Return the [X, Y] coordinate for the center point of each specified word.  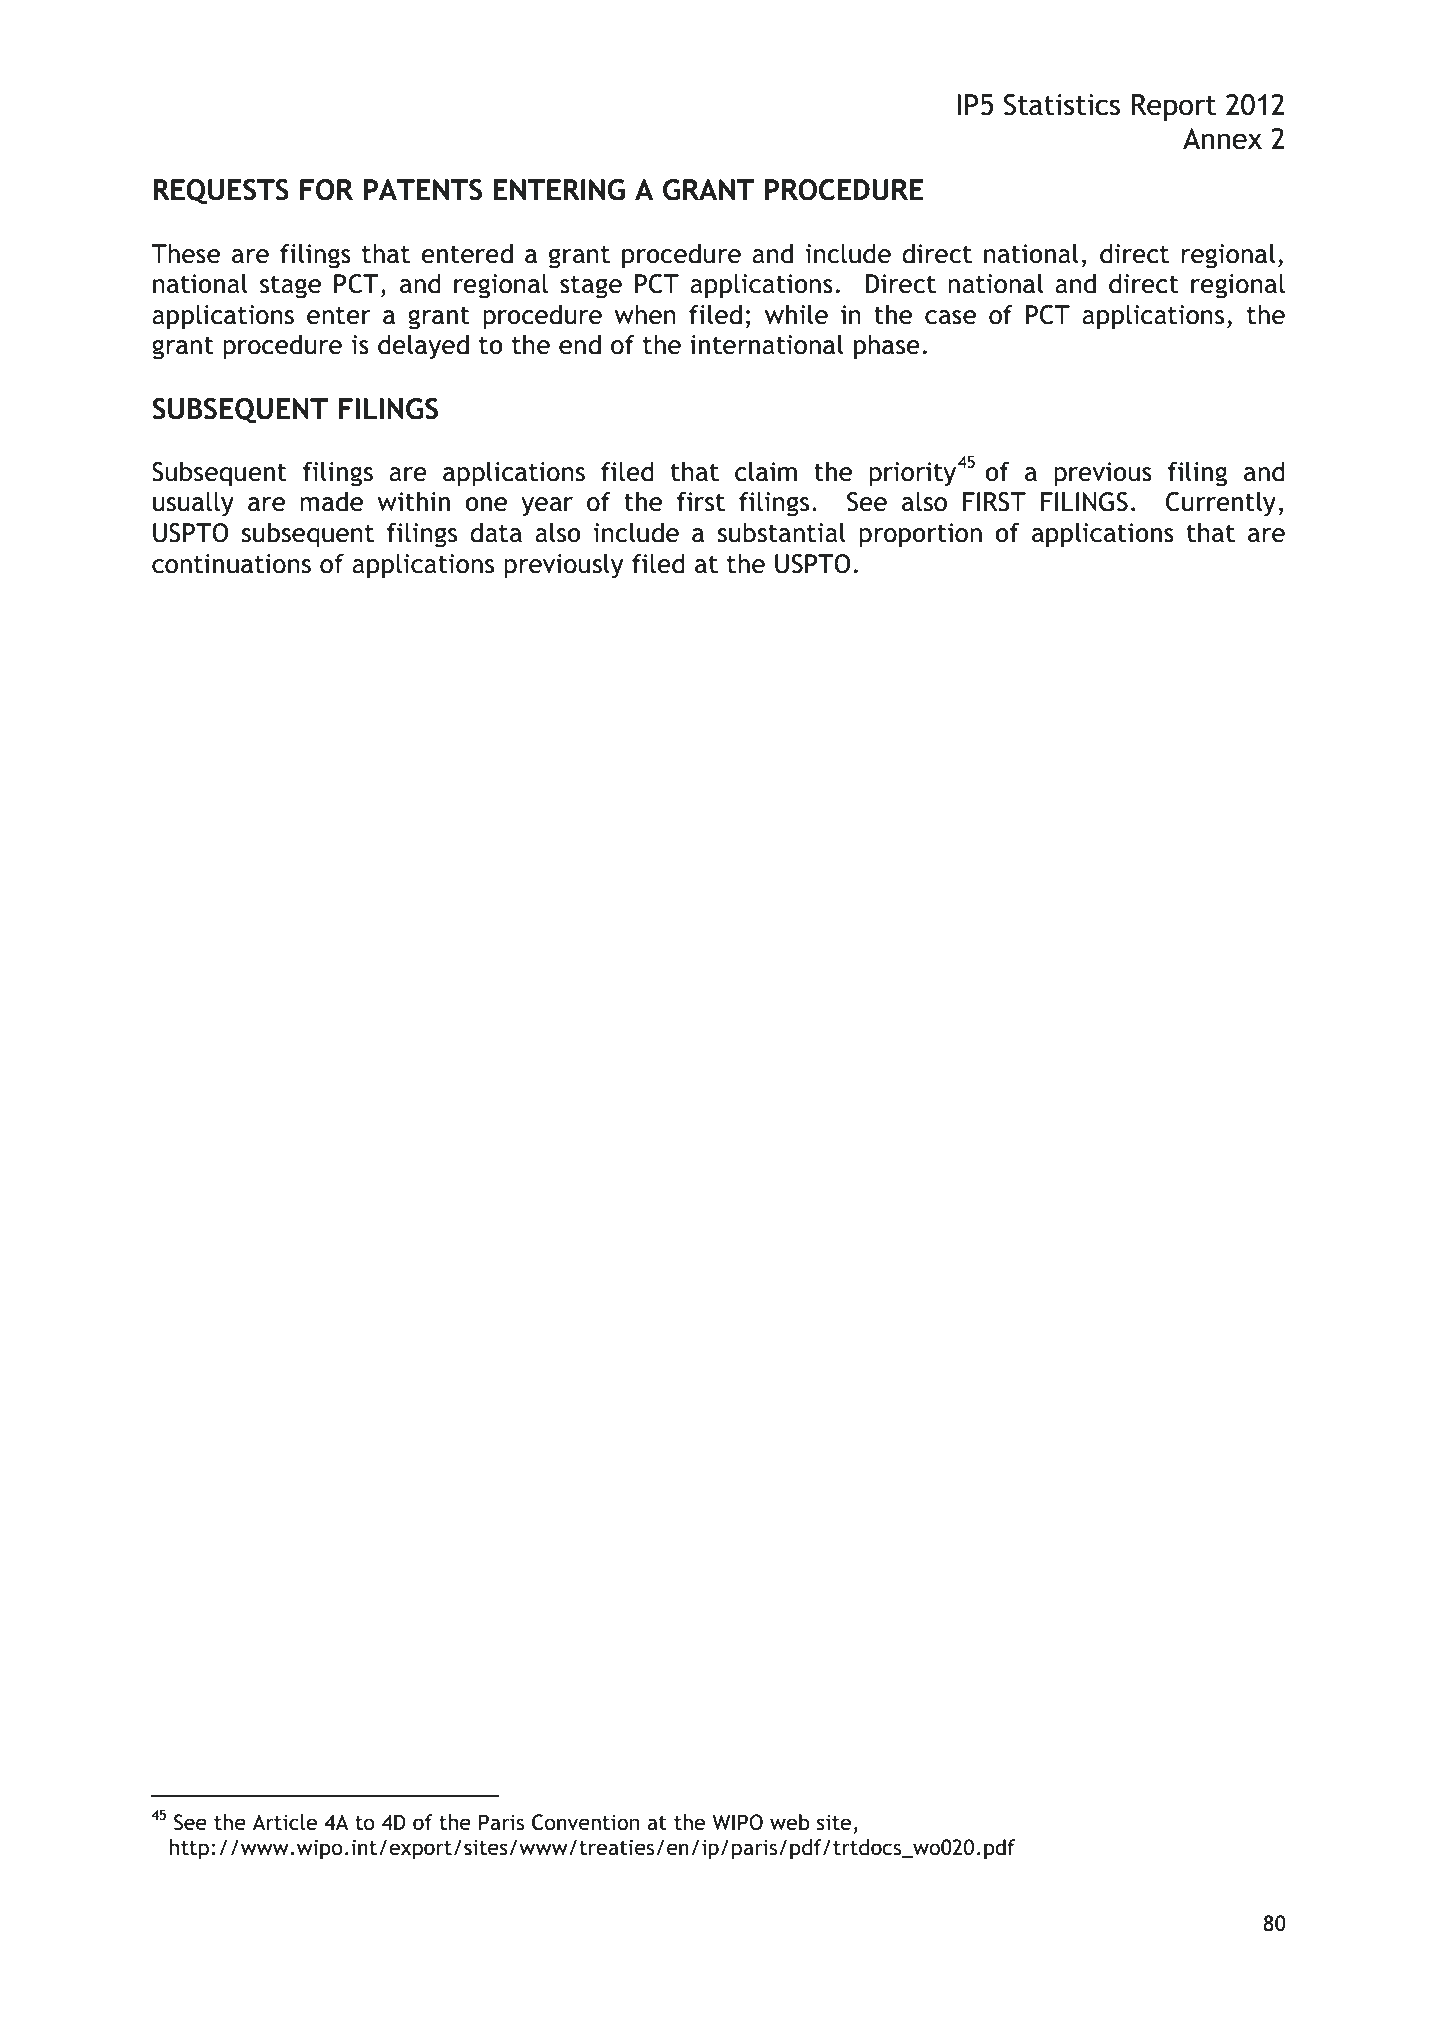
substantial [782, 532]
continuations [231, 564]
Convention [585, 1822]
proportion [920, 535]
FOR [326, 190]
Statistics [1062, 105]
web [790, 1822]
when [645, 315]
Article [284, 1822]
